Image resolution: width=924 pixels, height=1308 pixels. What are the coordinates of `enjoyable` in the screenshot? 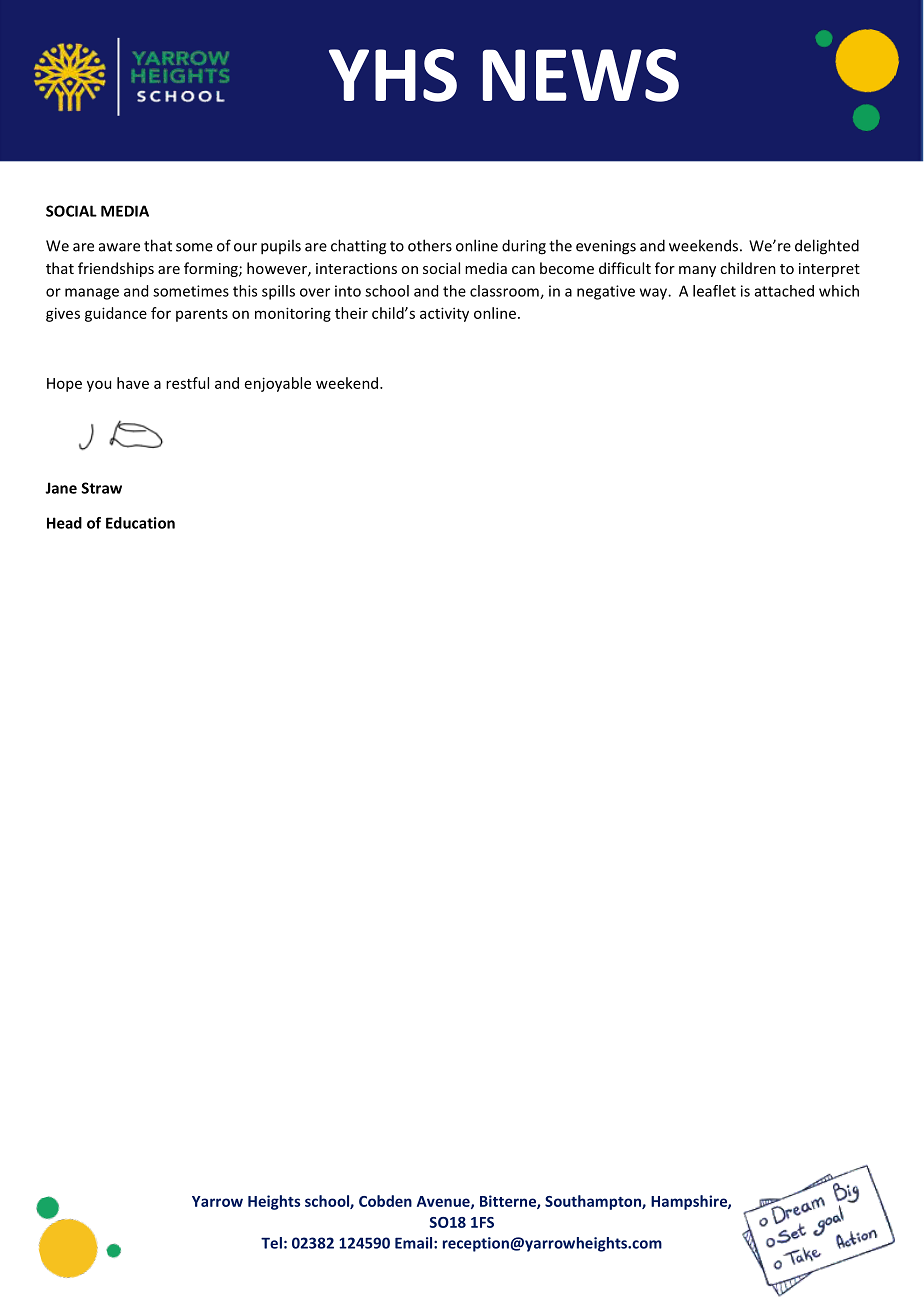 It's located at (278, 384).
